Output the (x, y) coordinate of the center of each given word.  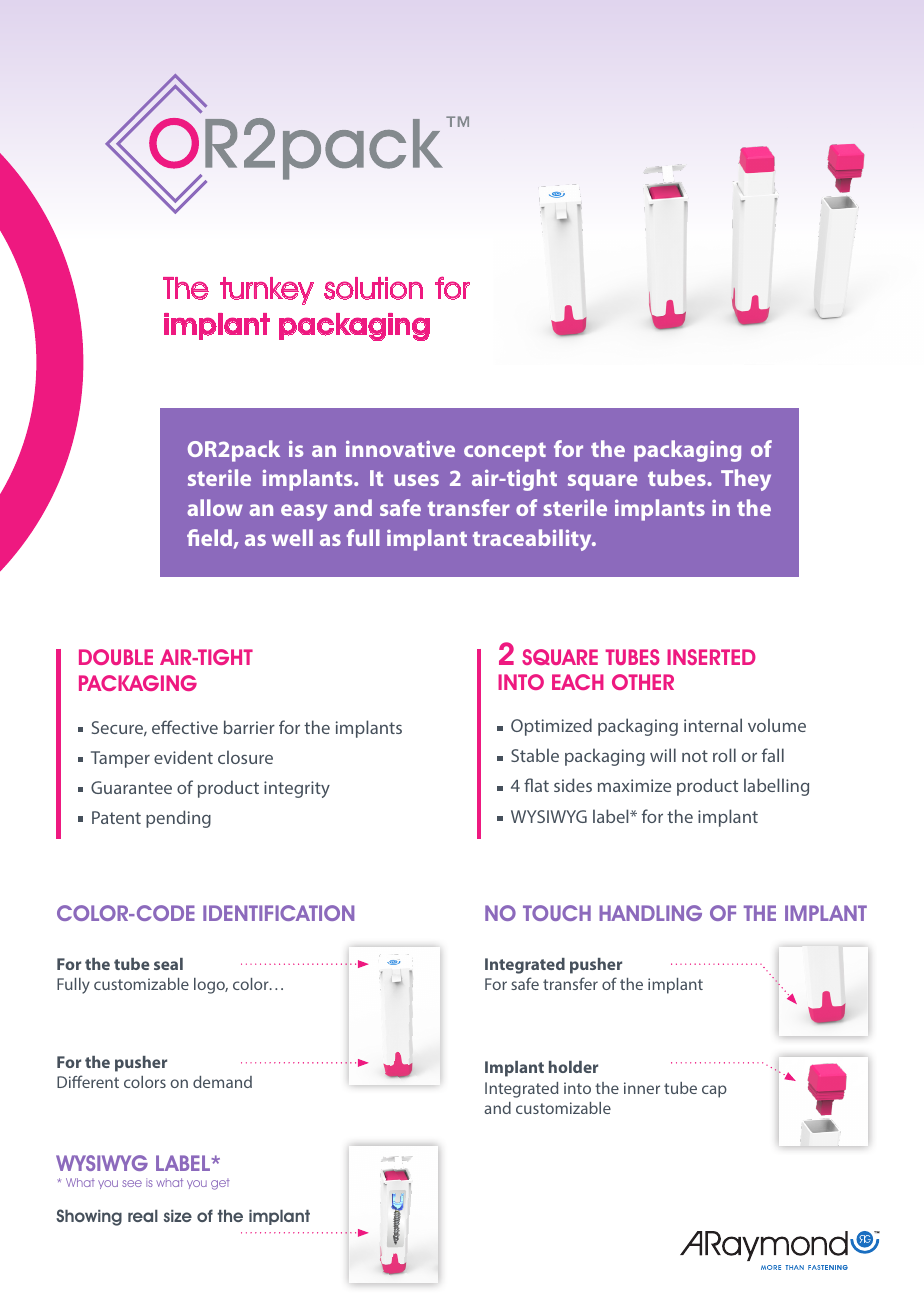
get (220, 1184)
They (746, 480)
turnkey (267, 291)
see (132, 1183)
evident (183, 757)
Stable (535, 755)
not (695, 756)
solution (373, 288)
